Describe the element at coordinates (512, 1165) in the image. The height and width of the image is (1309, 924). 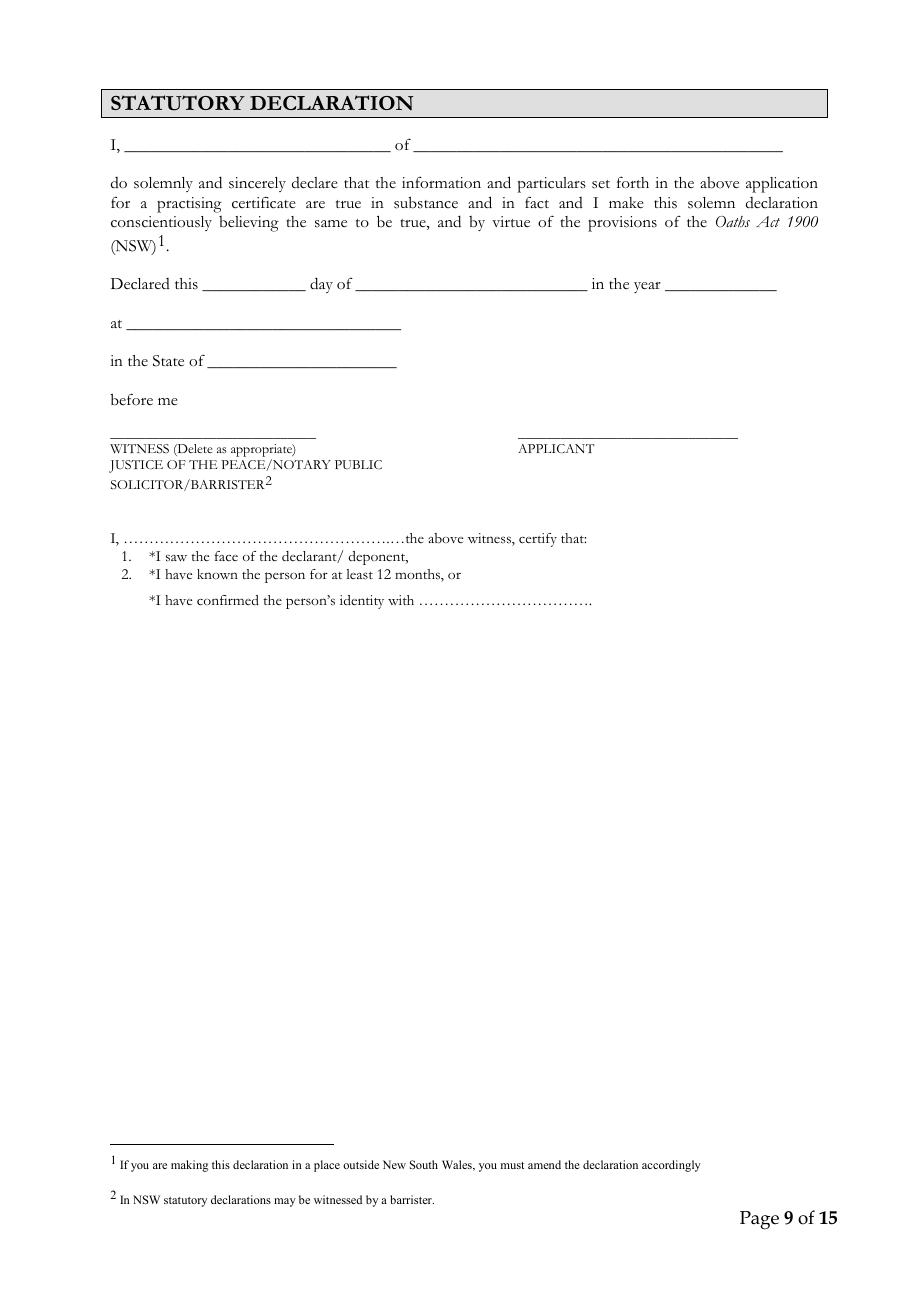
I see `must` at that location.
